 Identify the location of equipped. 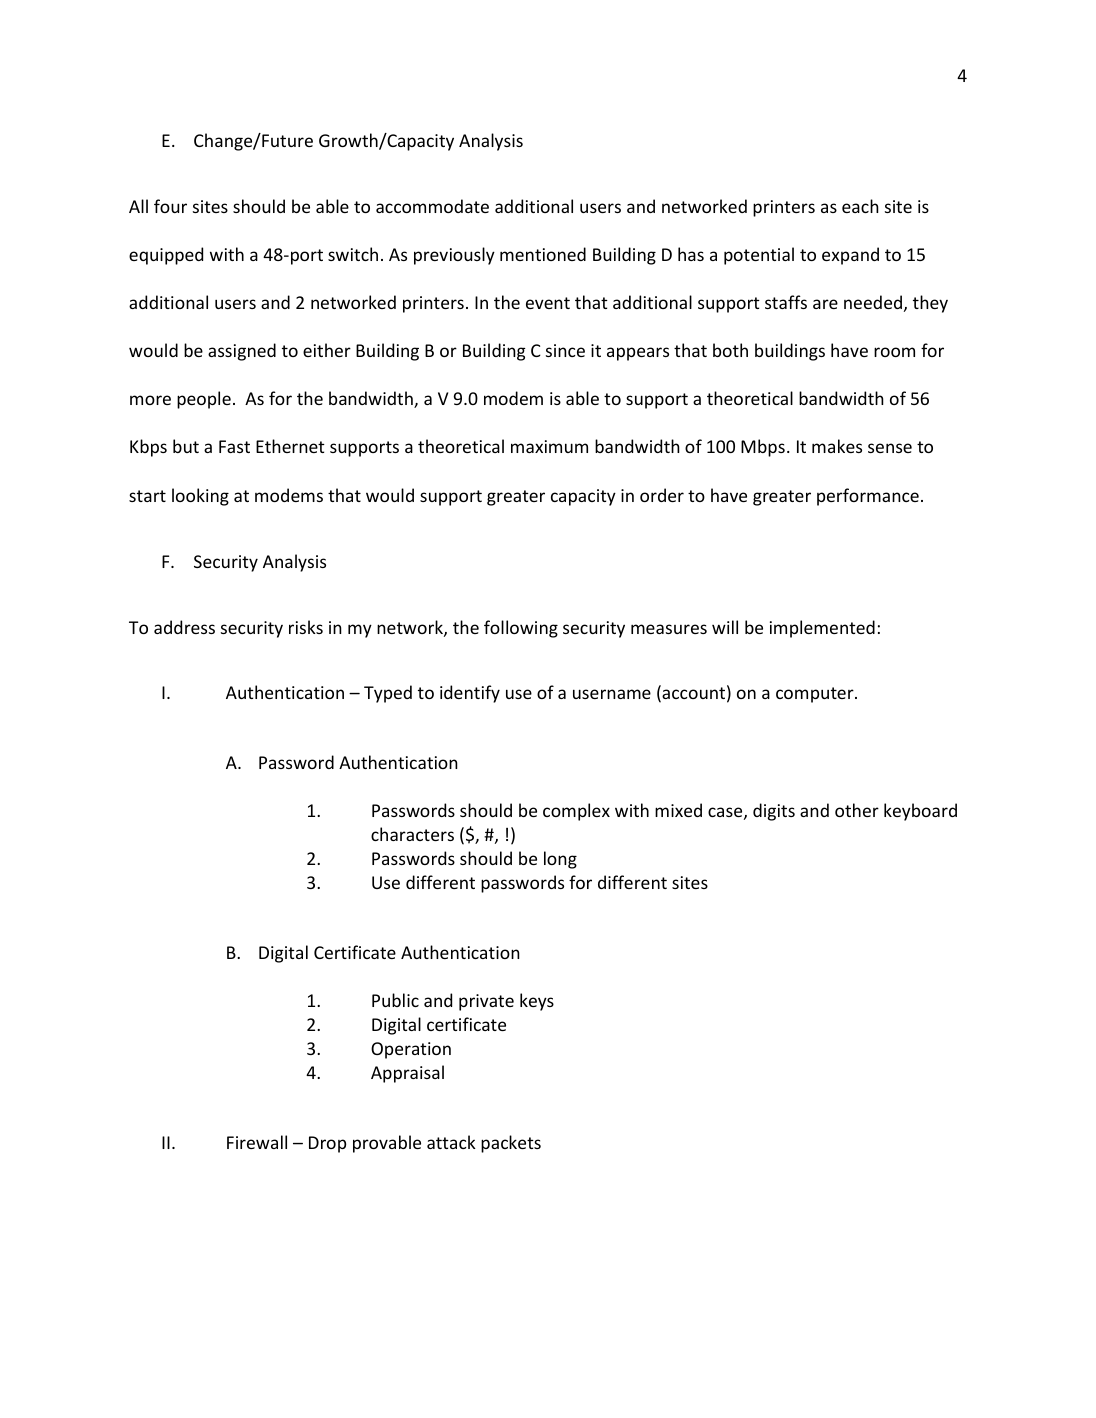
(166, 256).
